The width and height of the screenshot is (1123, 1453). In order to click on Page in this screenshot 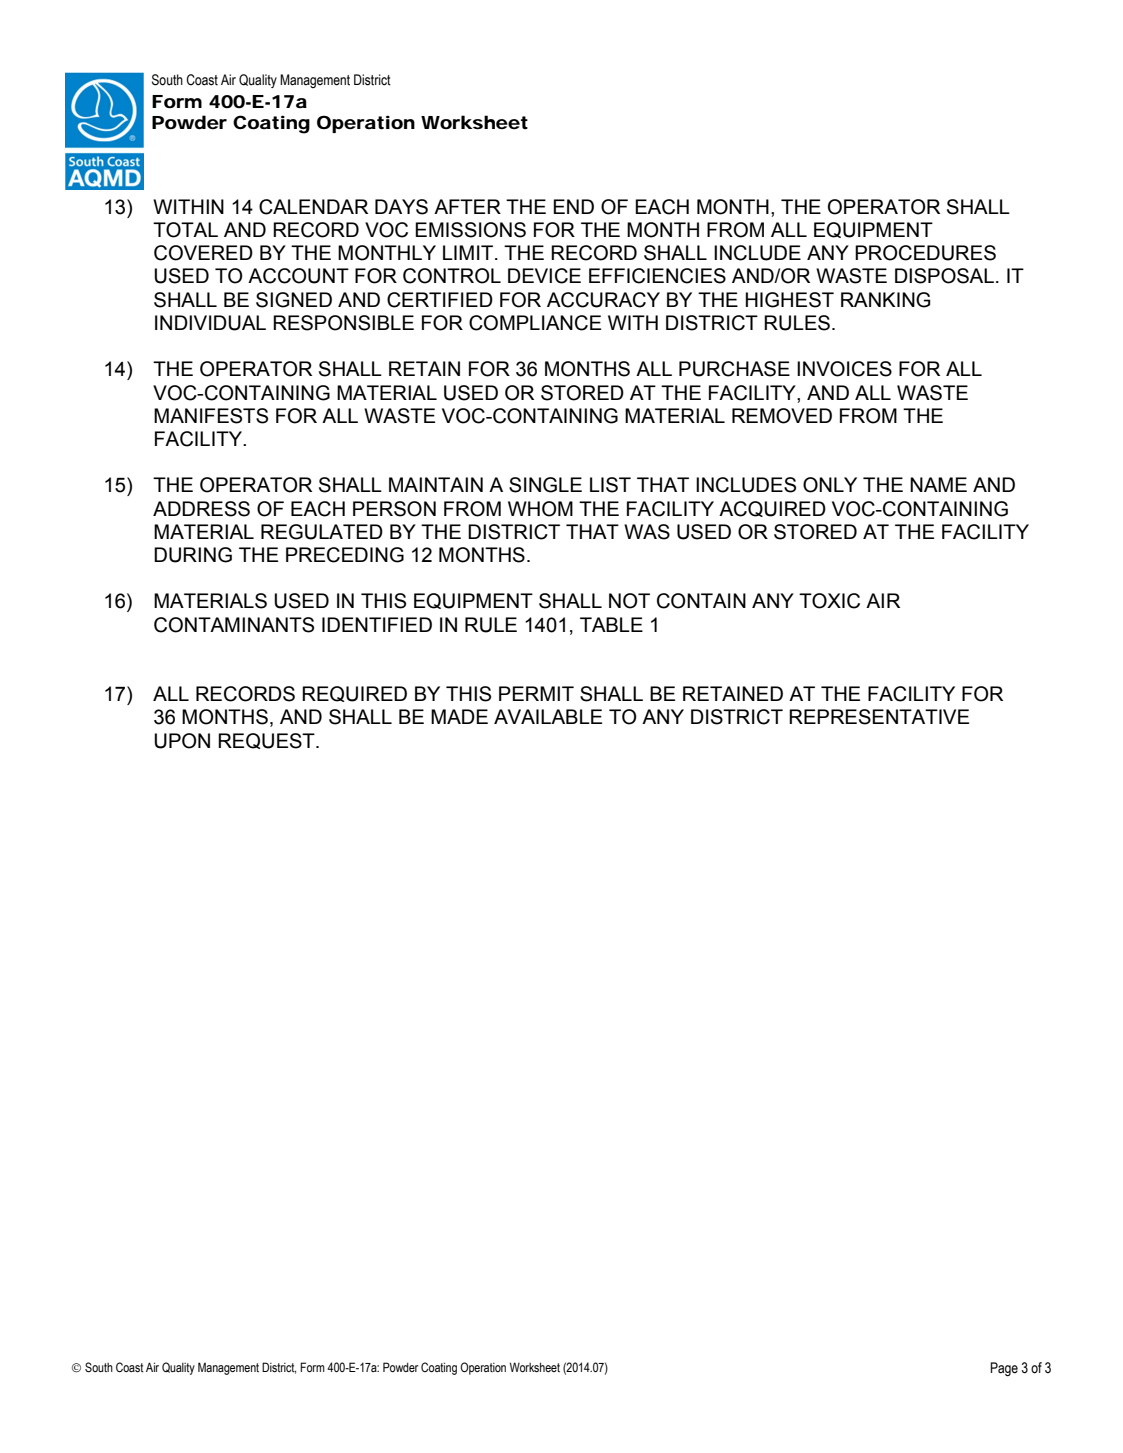, I will do `click(1004, 1369)`.
